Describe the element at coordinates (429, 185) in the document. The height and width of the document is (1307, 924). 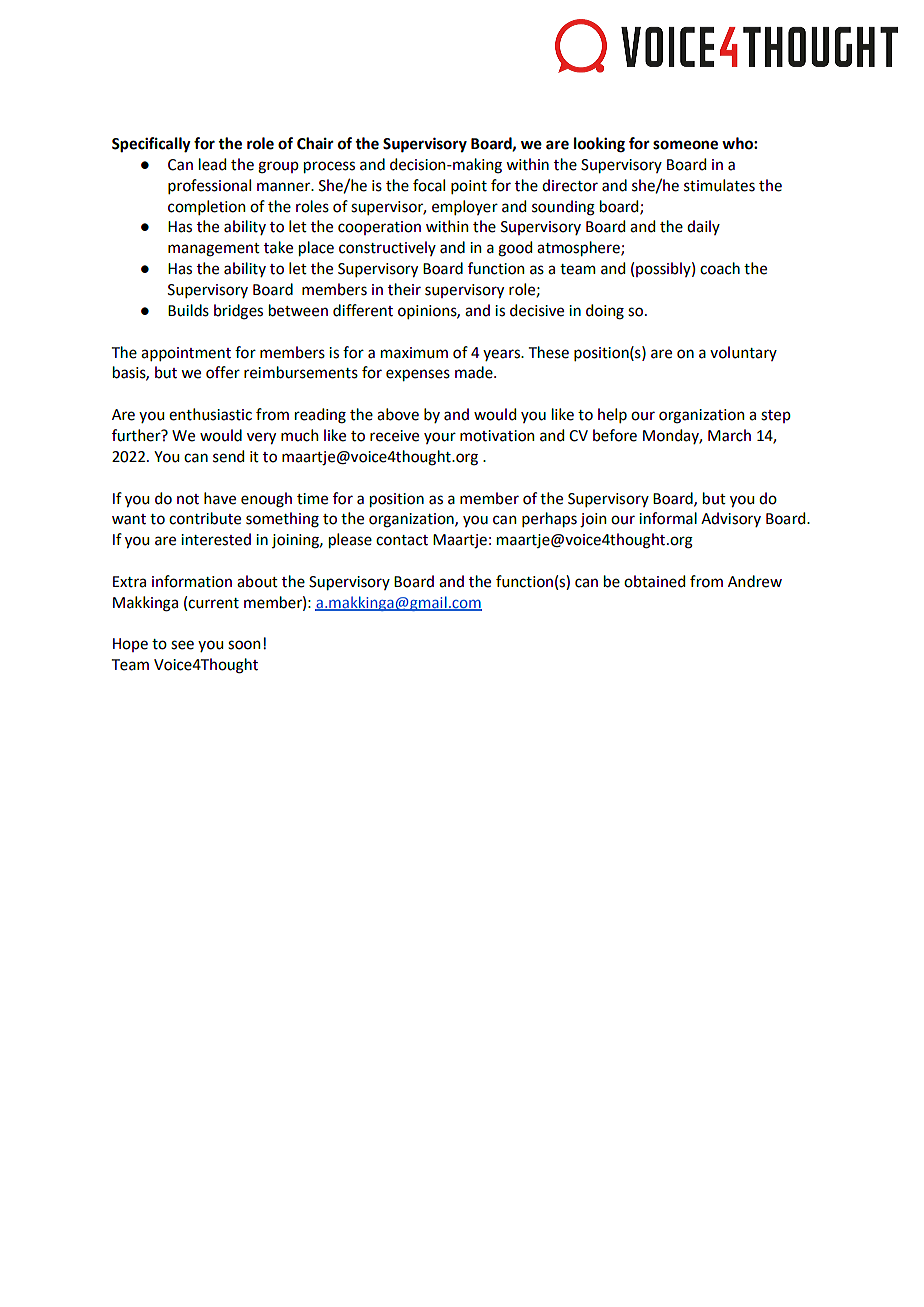
I see `focal` at that location.
